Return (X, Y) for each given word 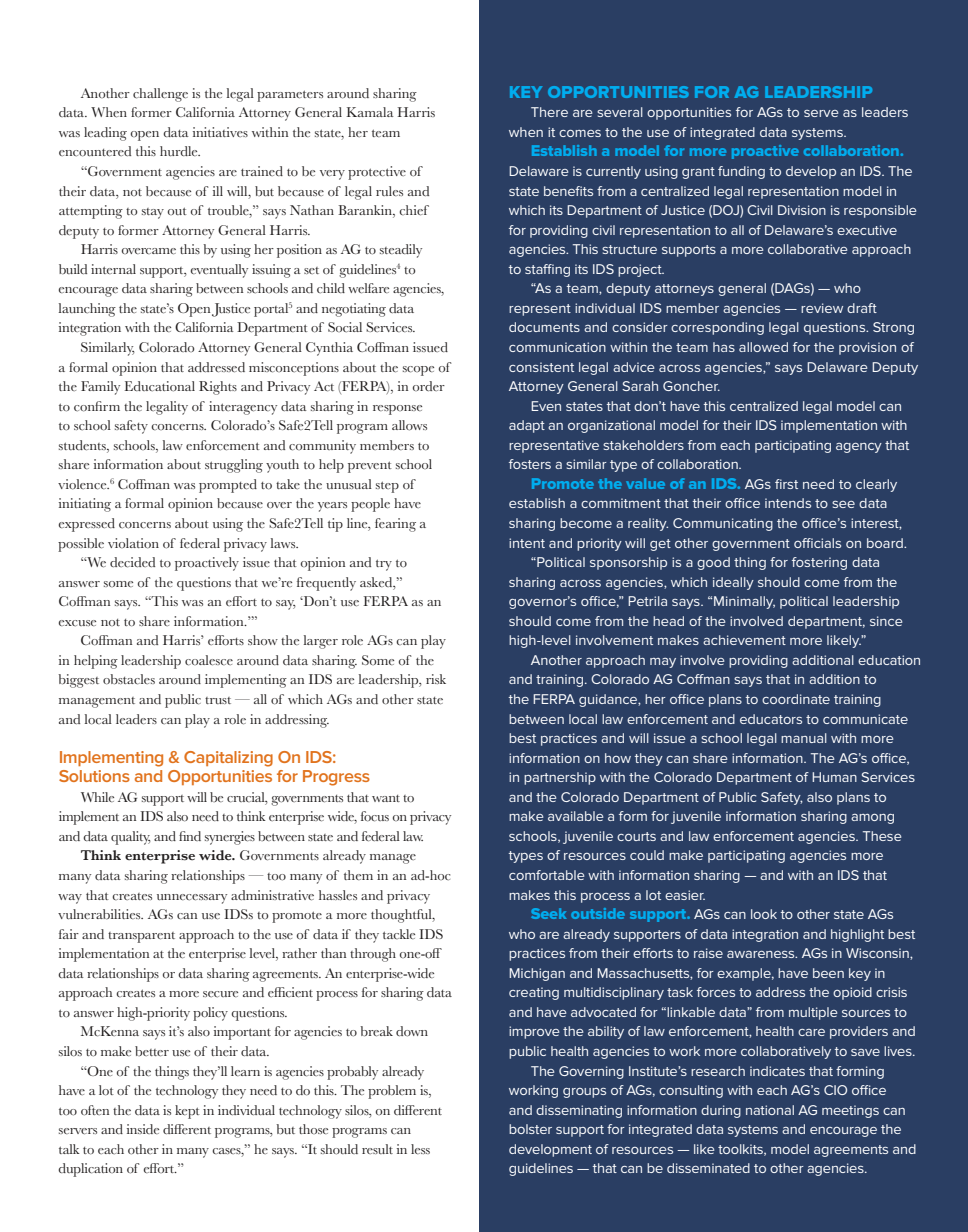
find (190, 836)
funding (741, 172)
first (786, 484)
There (549, 112)
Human (834, 777)
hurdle (180, 151)
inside (143, 1129)
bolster (530, 1129)
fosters (530, 464)
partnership (560, 778)
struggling (234, 466)
